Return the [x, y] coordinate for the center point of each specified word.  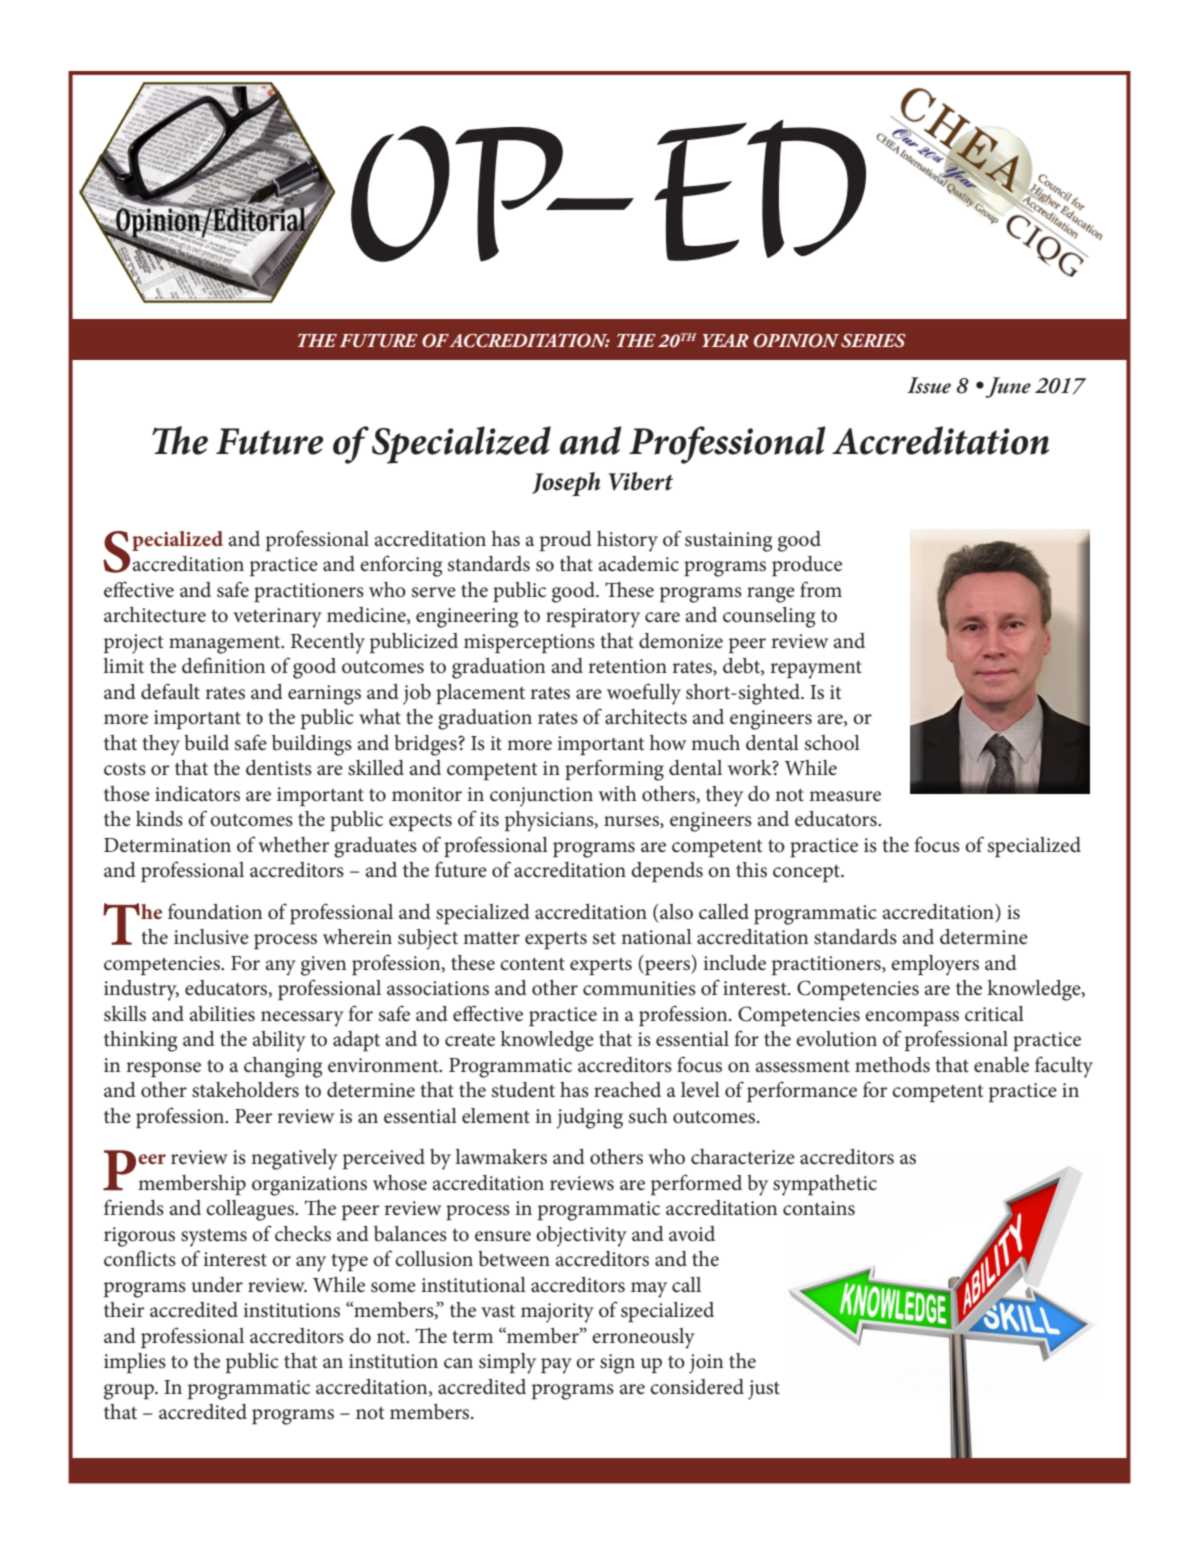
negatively [294, 1159]
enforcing [401, 566]
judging [590, 1118]
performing [614, 770]
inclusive [211, 937]
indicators [197, 794]
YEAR [725, 340]
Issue [929, 385]
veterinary [277, 618]
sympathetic [825, 1185]
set [604, 938]
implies [135, 1363]
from [821, 589]
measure [845, 796]
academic [638, 564]
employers [935, 965]
